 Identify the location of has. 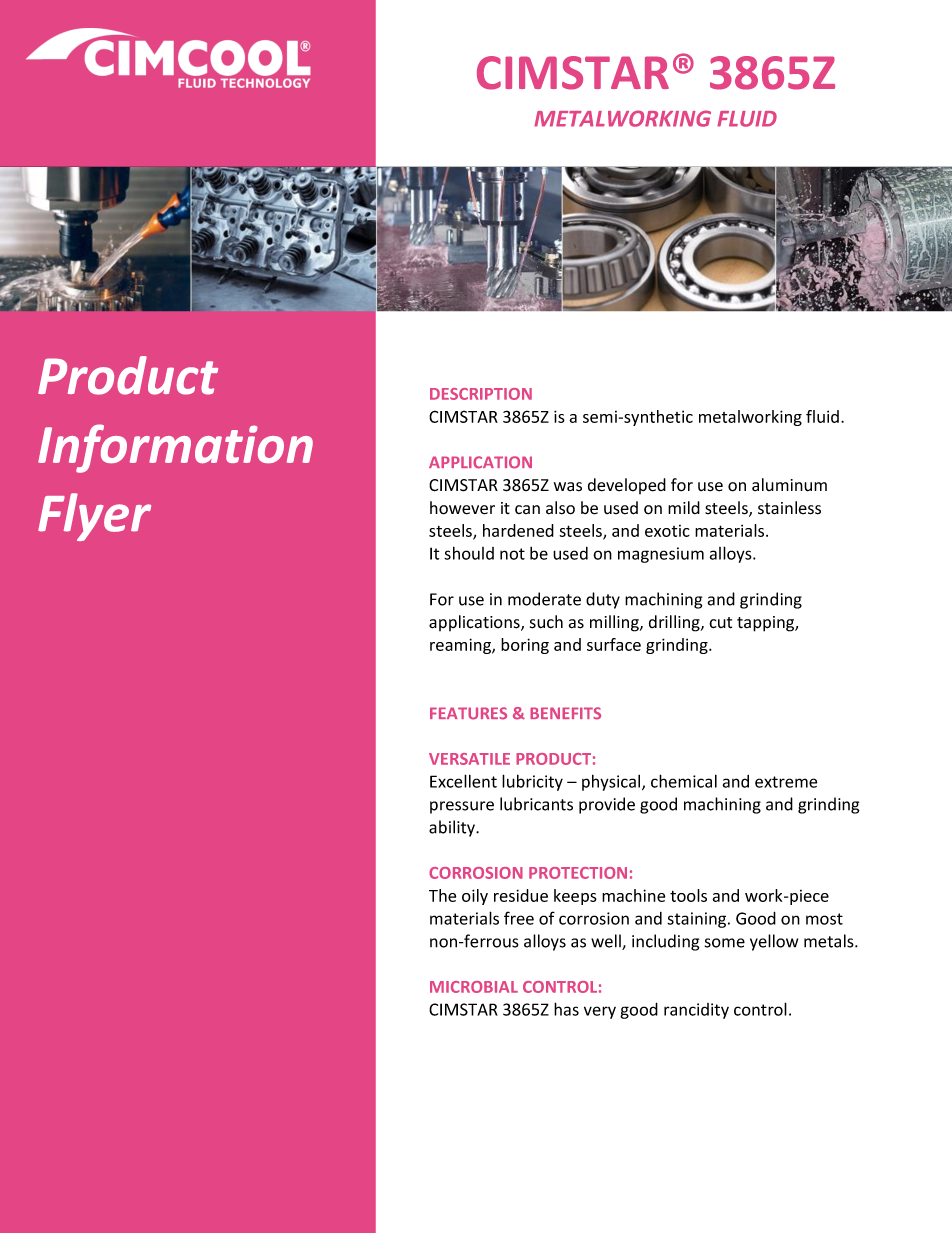
(566, 1009).
